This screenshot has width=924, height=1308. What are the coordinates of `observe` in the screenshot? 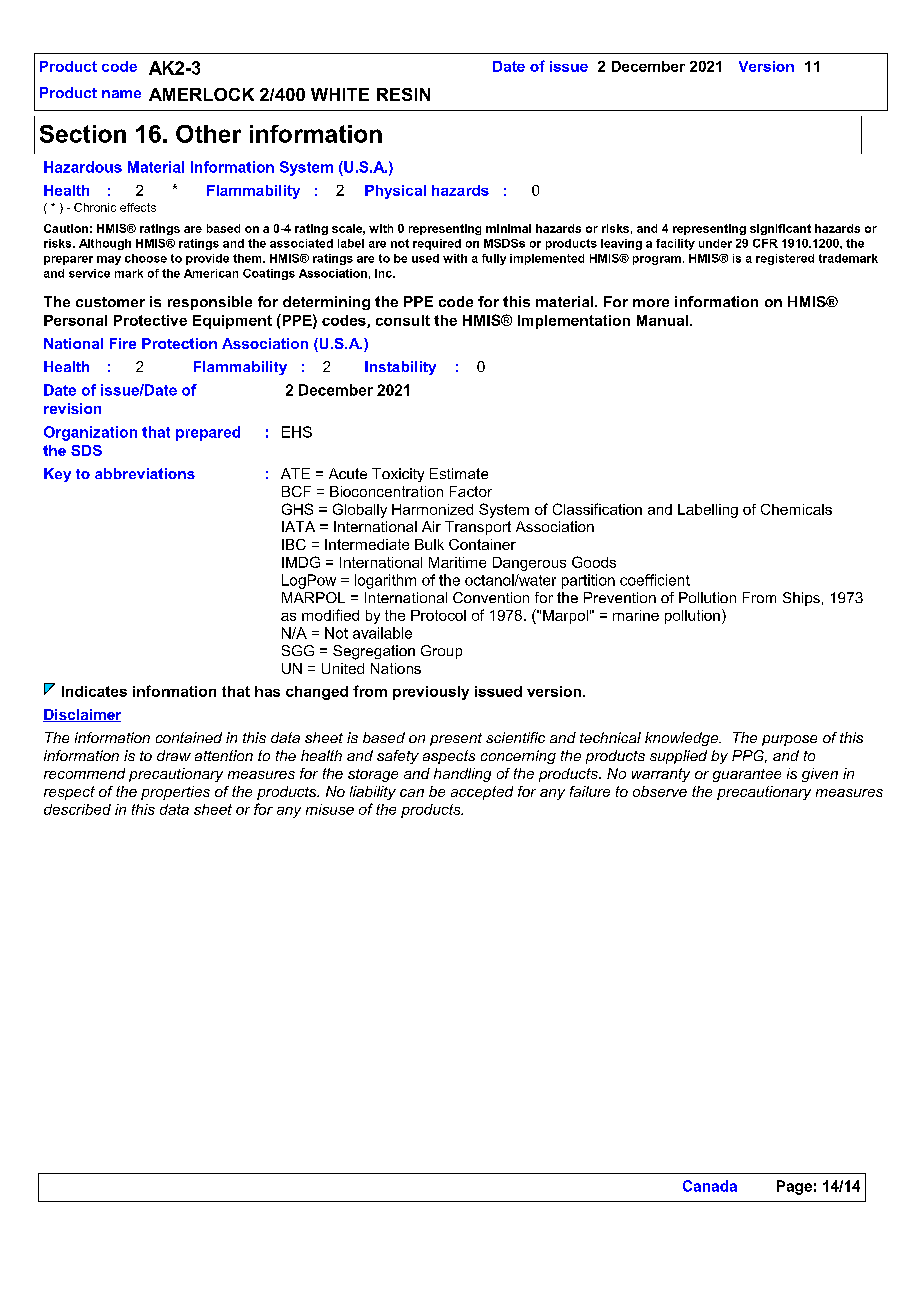 It's located at (660, 791).
